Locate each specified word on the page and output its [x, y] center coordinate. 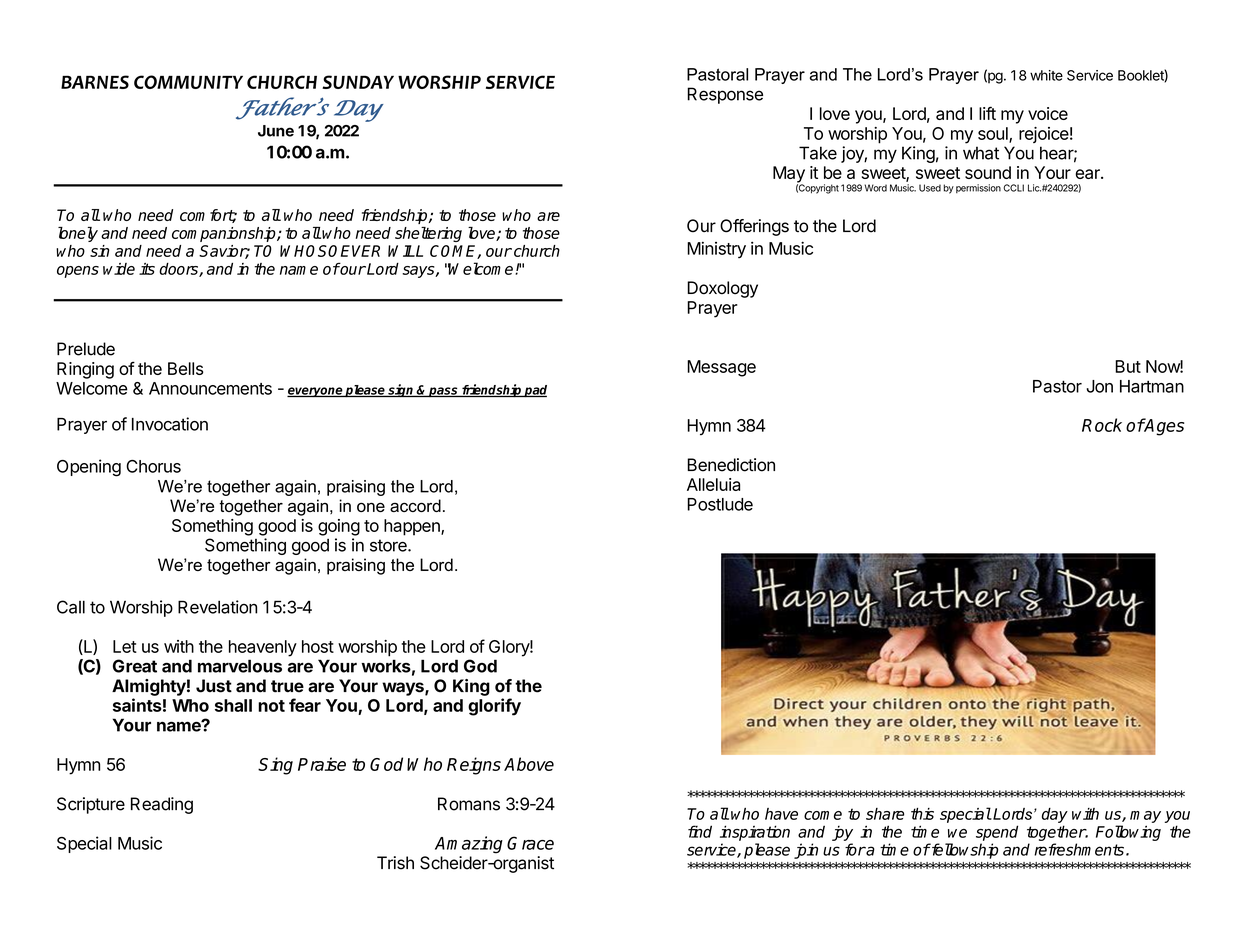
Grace [530, 843]
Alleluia [713, 484]
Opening [89, 468]
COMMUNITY [188, 82]
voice [1048, 113]
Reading [162, 805]
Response [725, 95]
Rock [1102, 425]
